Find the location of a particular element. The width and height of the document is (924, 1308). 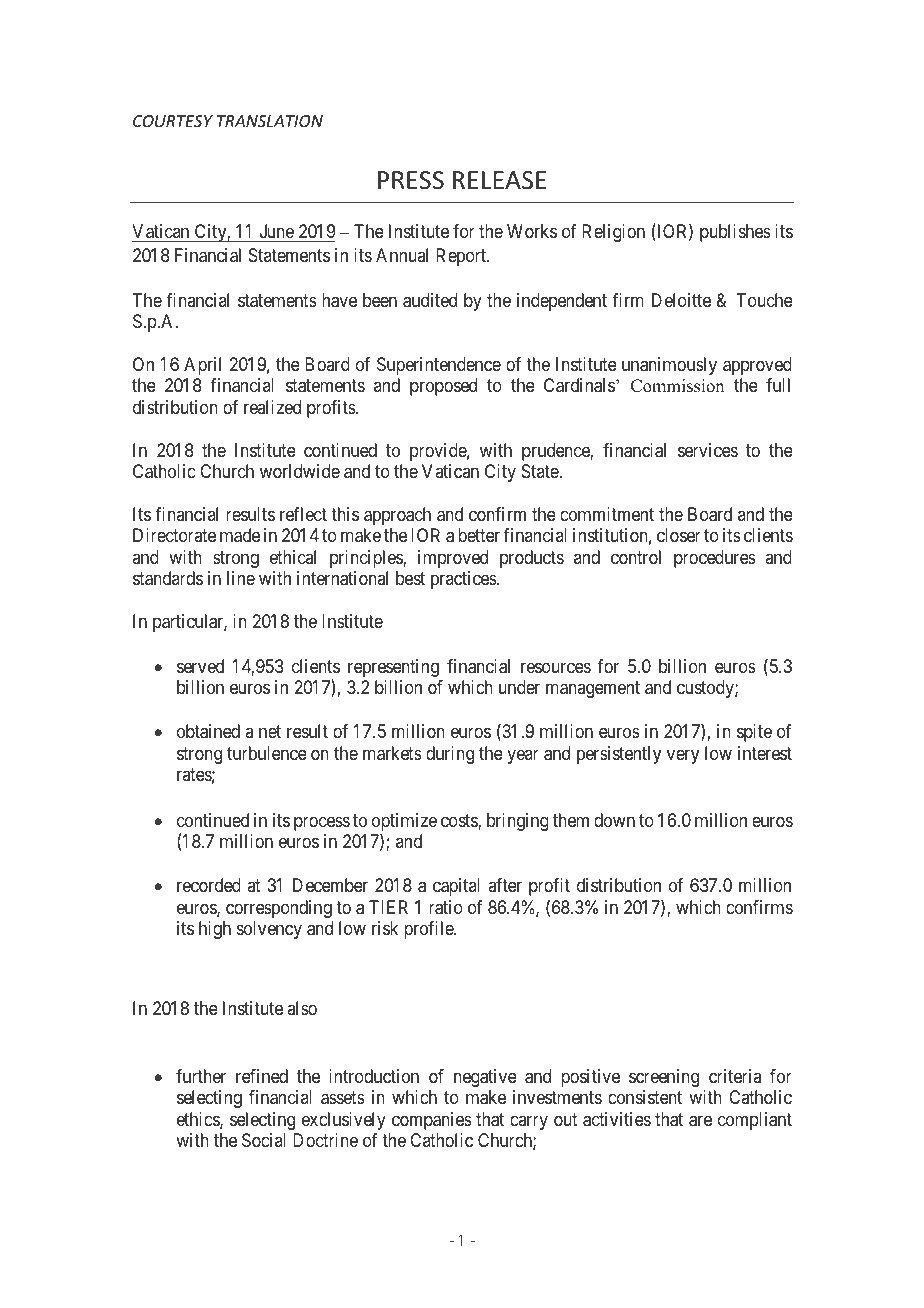

practices is located at coordinates (464, 580).
